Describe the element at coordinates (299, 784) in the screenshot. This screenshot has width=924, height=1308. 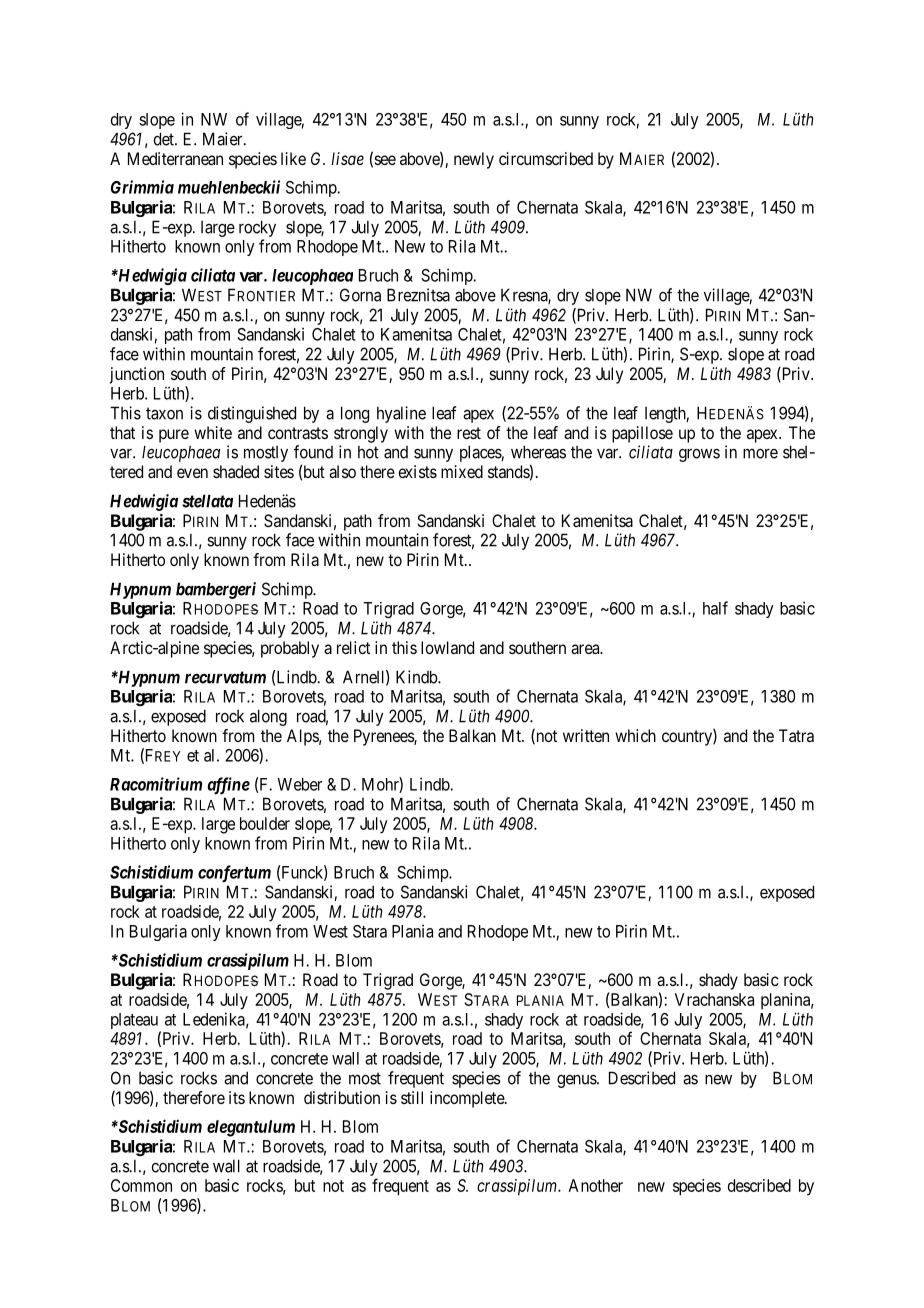
I see `Weber` at that location.
